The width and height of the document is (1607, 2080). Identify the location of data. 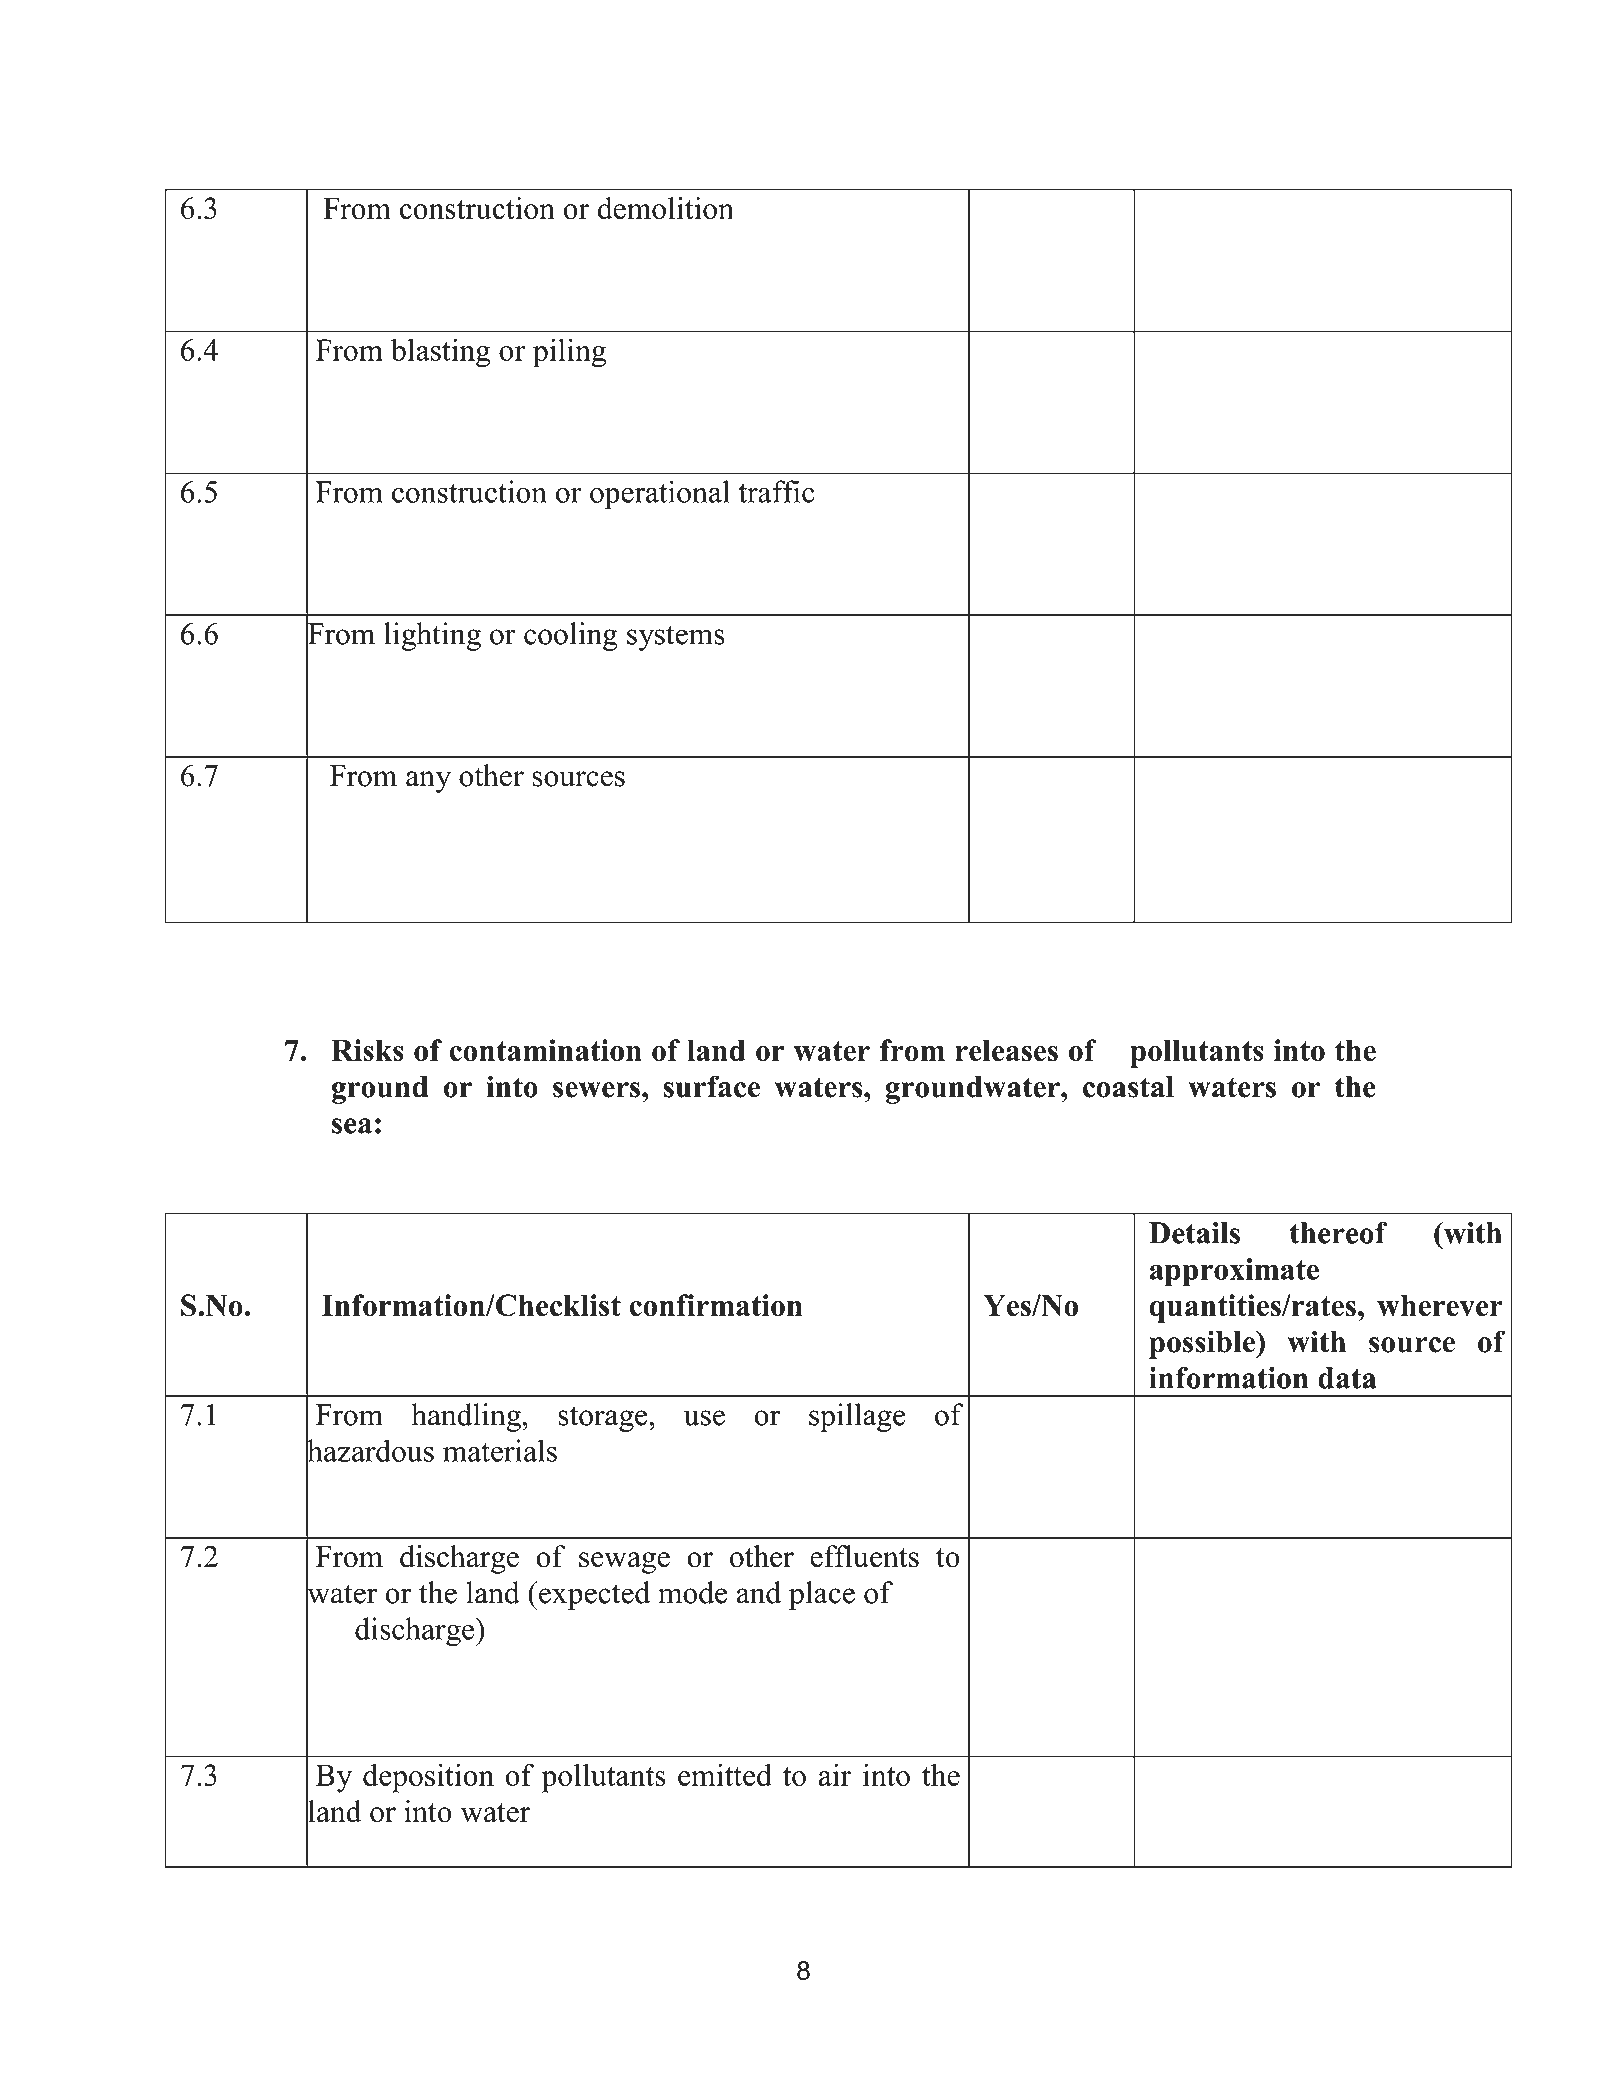
(1347, 1378).
